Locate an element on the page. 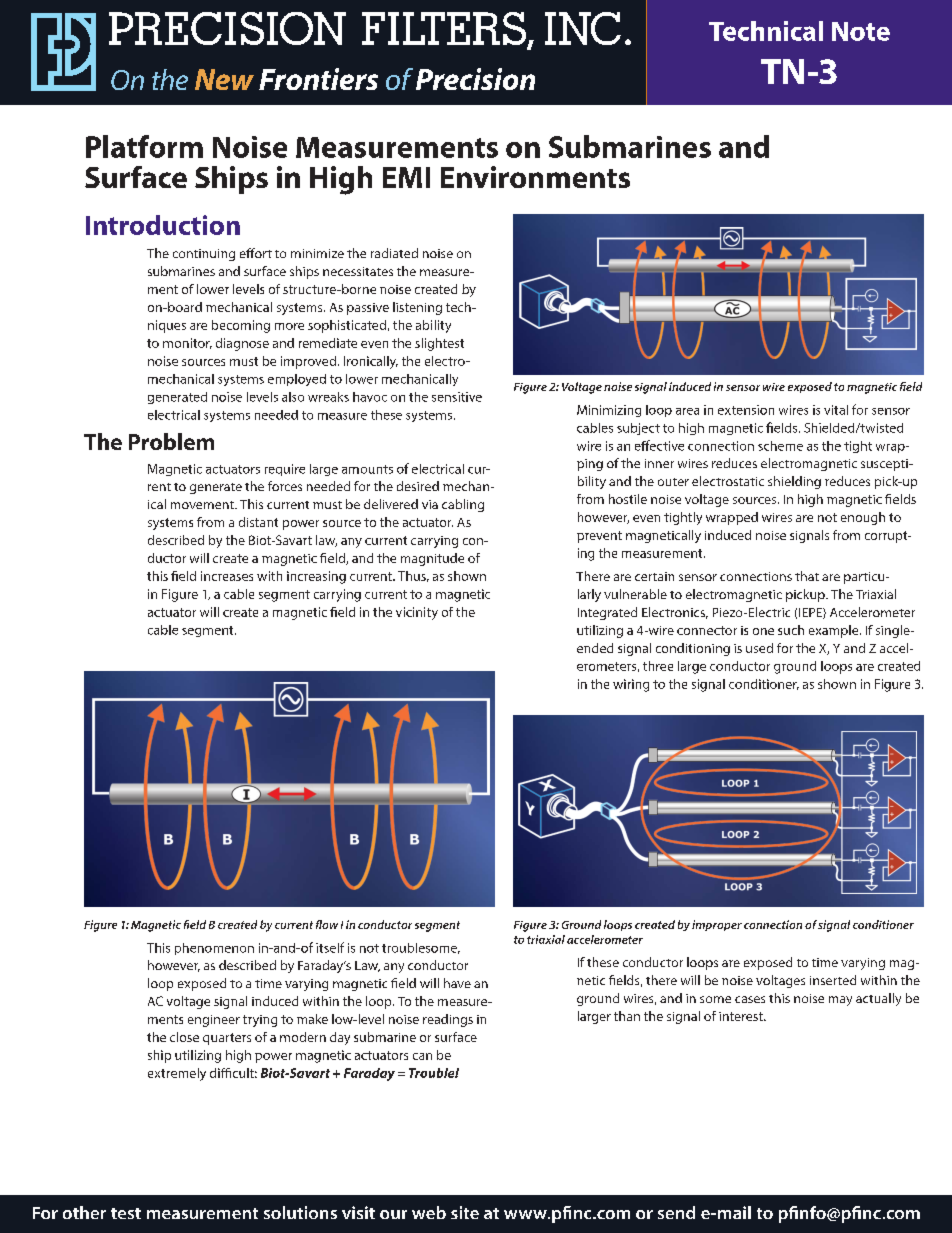 Image resolution: width=952 pixels, height=1233 pixels. such is located at coordinates (791, 630).
